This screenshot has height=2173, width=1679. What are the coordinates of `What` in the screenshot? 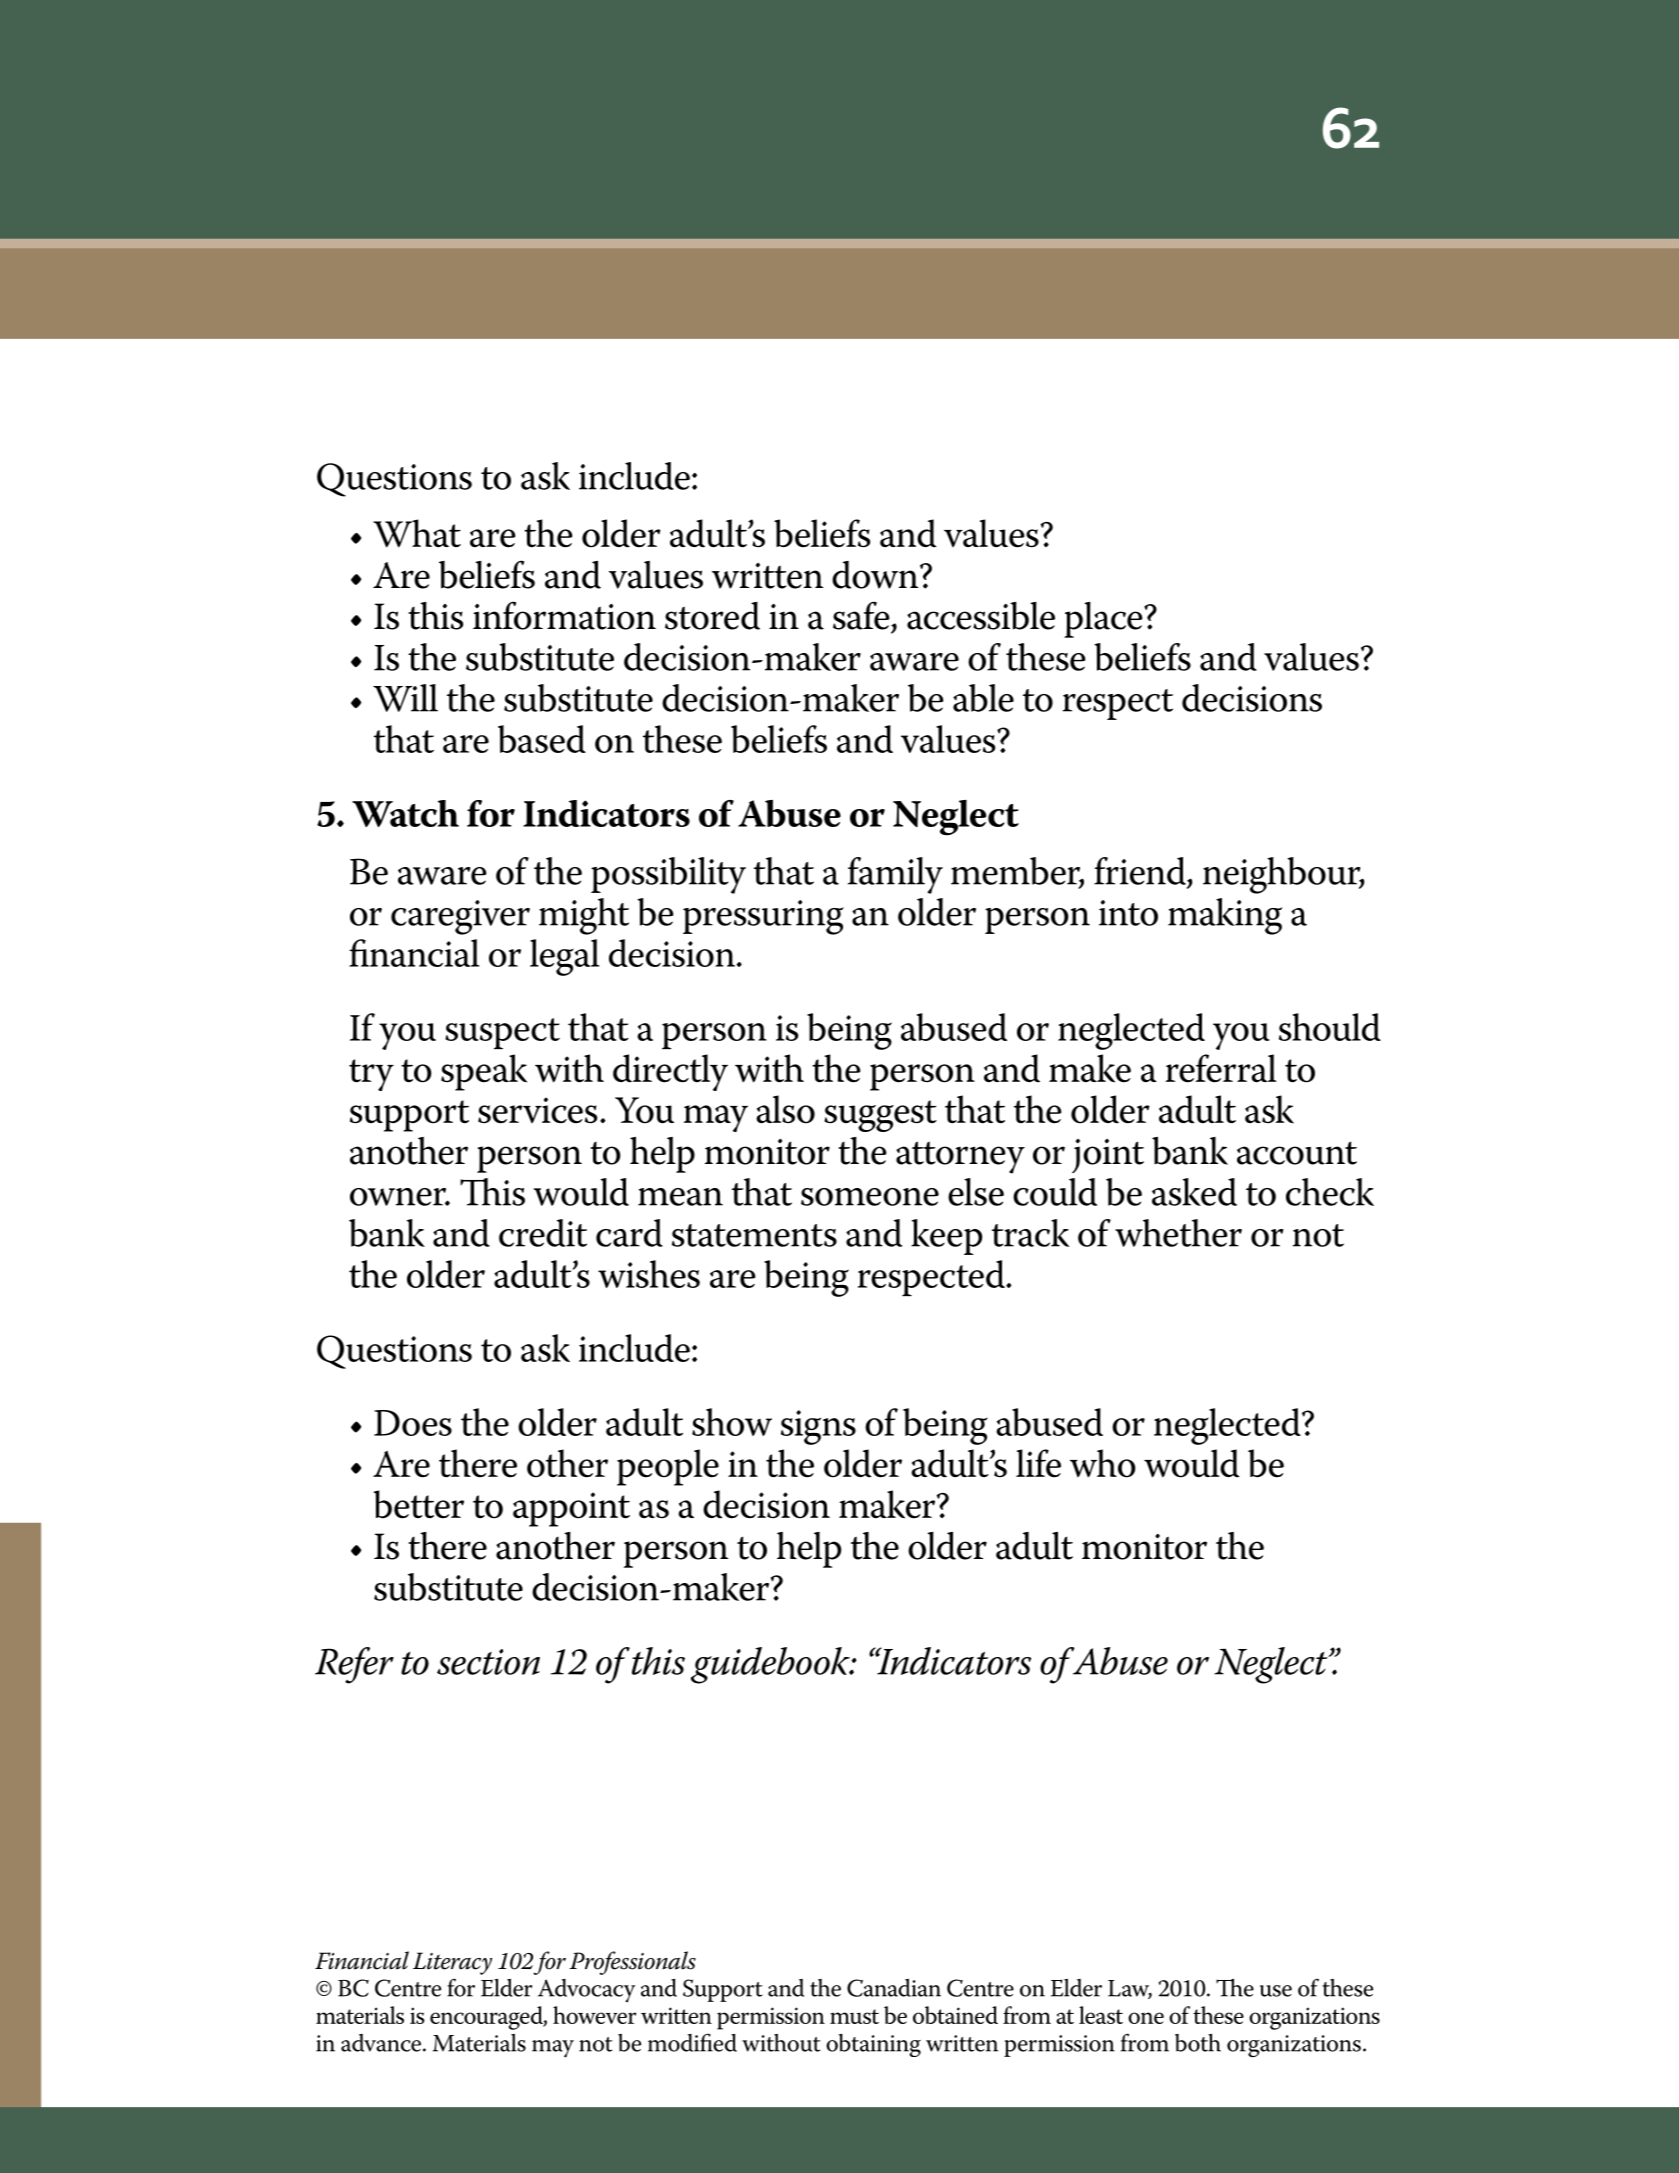 It's located at (417, 533).
